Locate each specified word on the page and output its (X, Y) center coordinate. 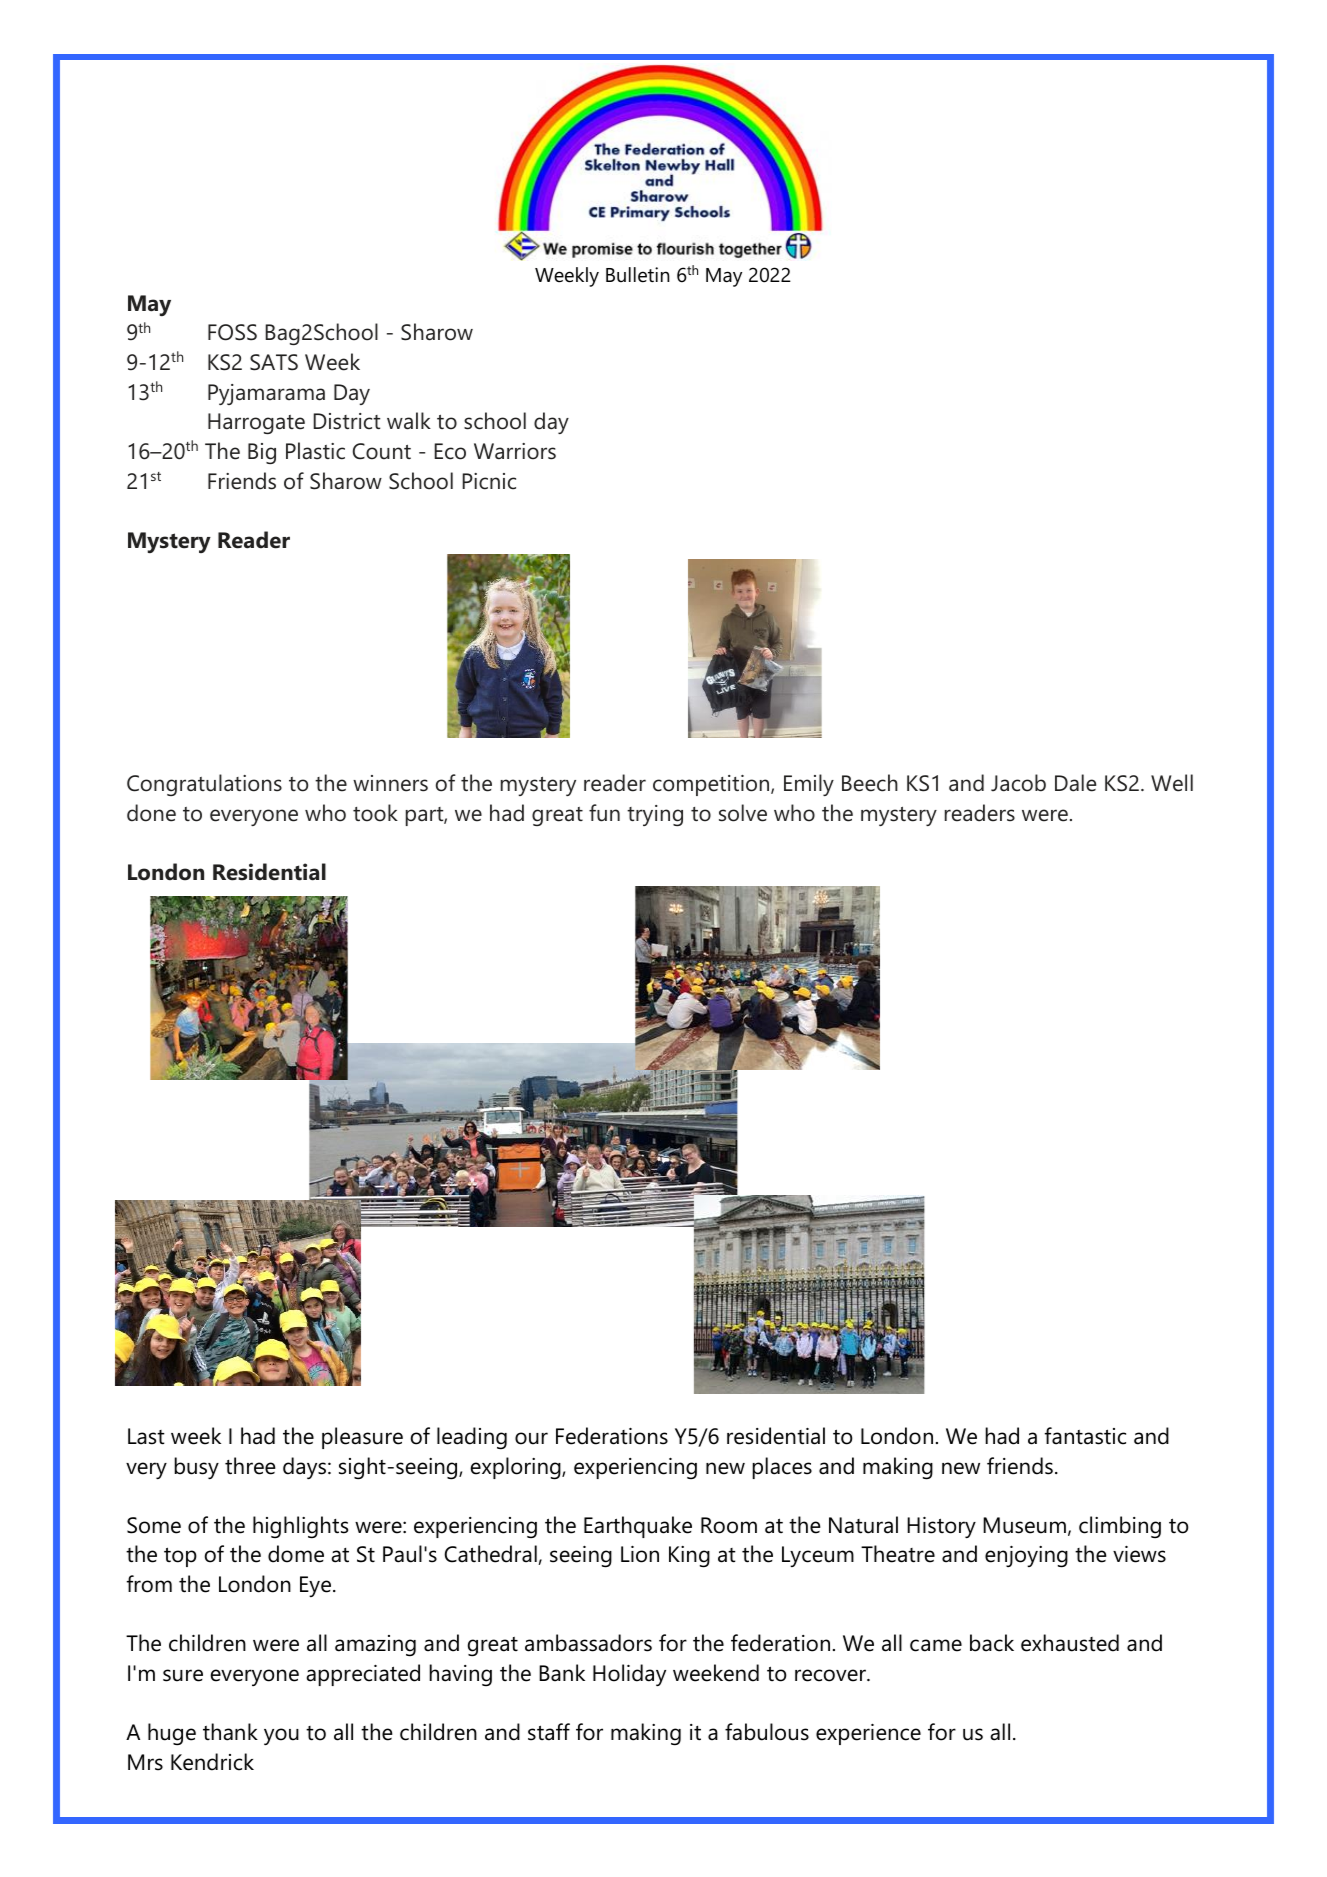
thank (230, 1732)
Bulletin (638, 275)
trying (655, 815)
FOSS (232, 332)
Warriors (515, 451)
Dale (1075, 783)
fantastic (1085, 1436)
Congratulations (204, 785)
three (250, 1466)
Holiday (629, 1675)
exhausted (1070, 1643)
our (531, 1438)
